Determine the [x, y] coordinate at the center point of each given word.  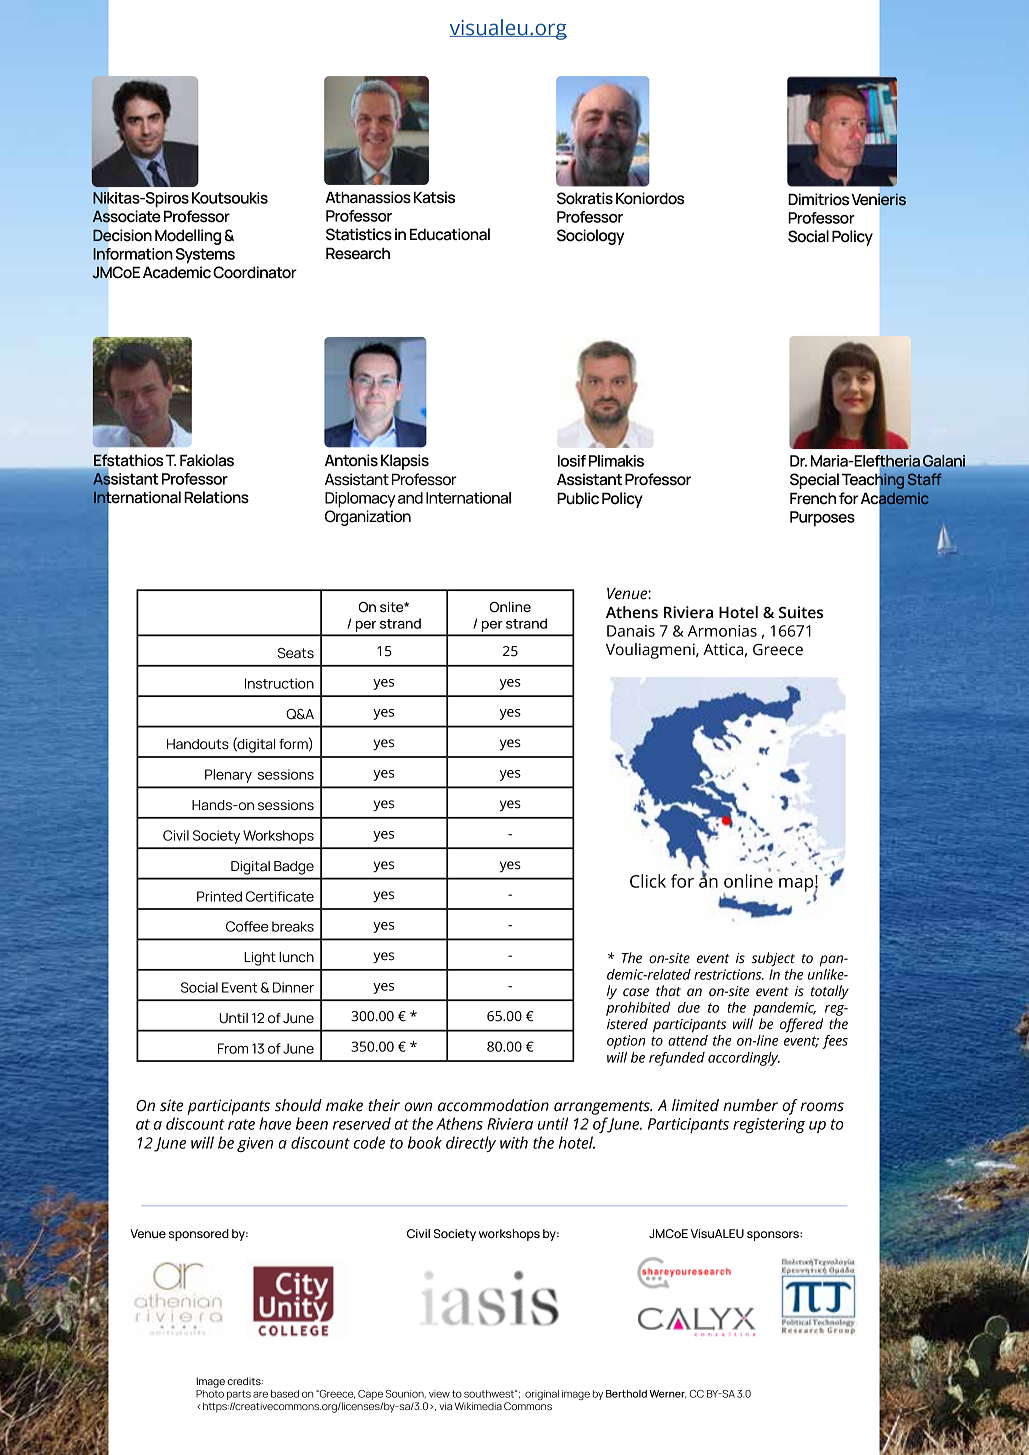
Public [578, 498]
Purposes [822, 519]
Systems [205, 256]
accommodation [493, 1105]
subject [773, 959]
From [233, 1048]
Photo [210, 1394]
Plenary [228, 776]
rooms [822, 1107]
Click [648, 881]
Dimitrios [818, 199]
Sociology [590, 237]
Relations [216, 497]
